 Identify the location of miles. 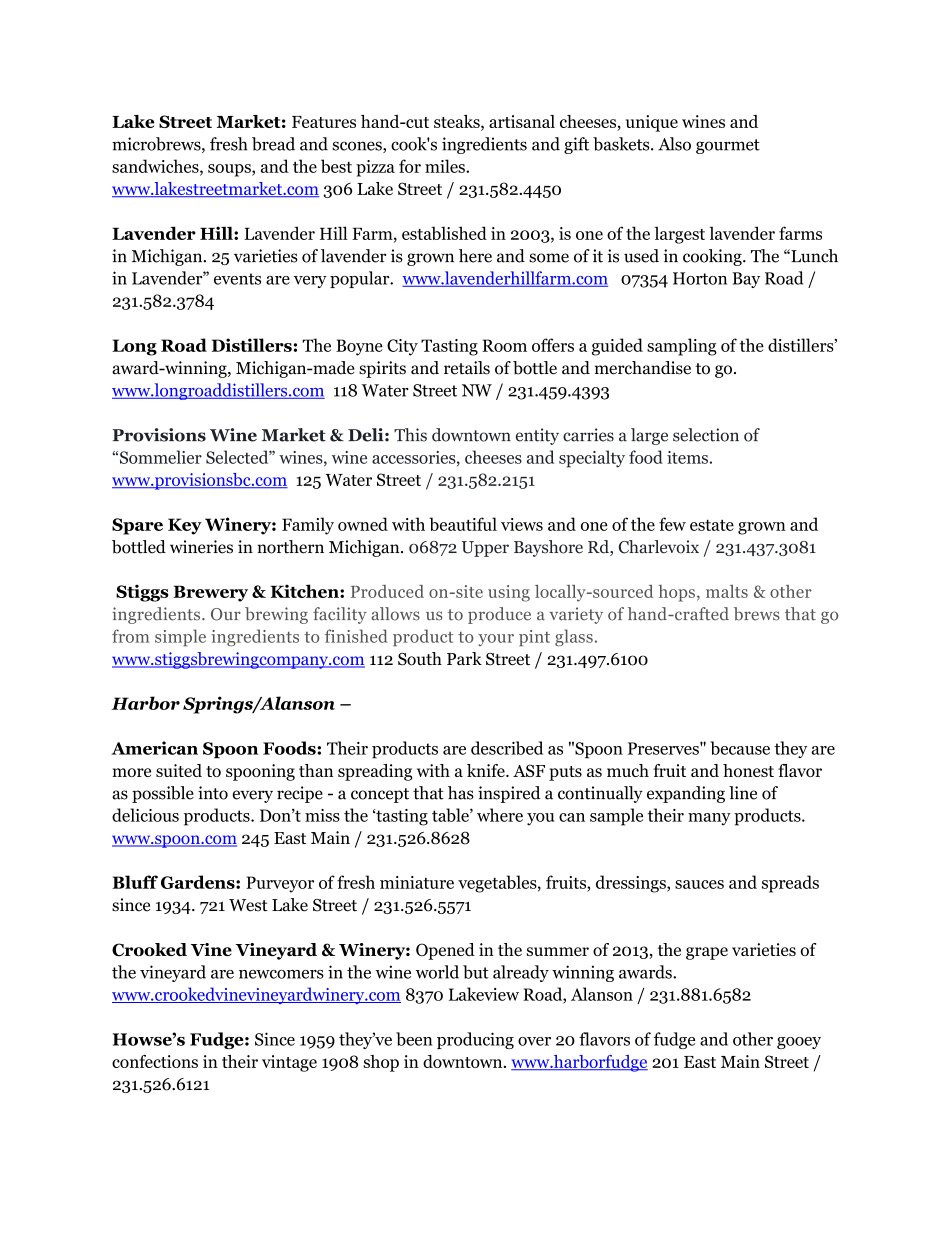
(446, 166).
